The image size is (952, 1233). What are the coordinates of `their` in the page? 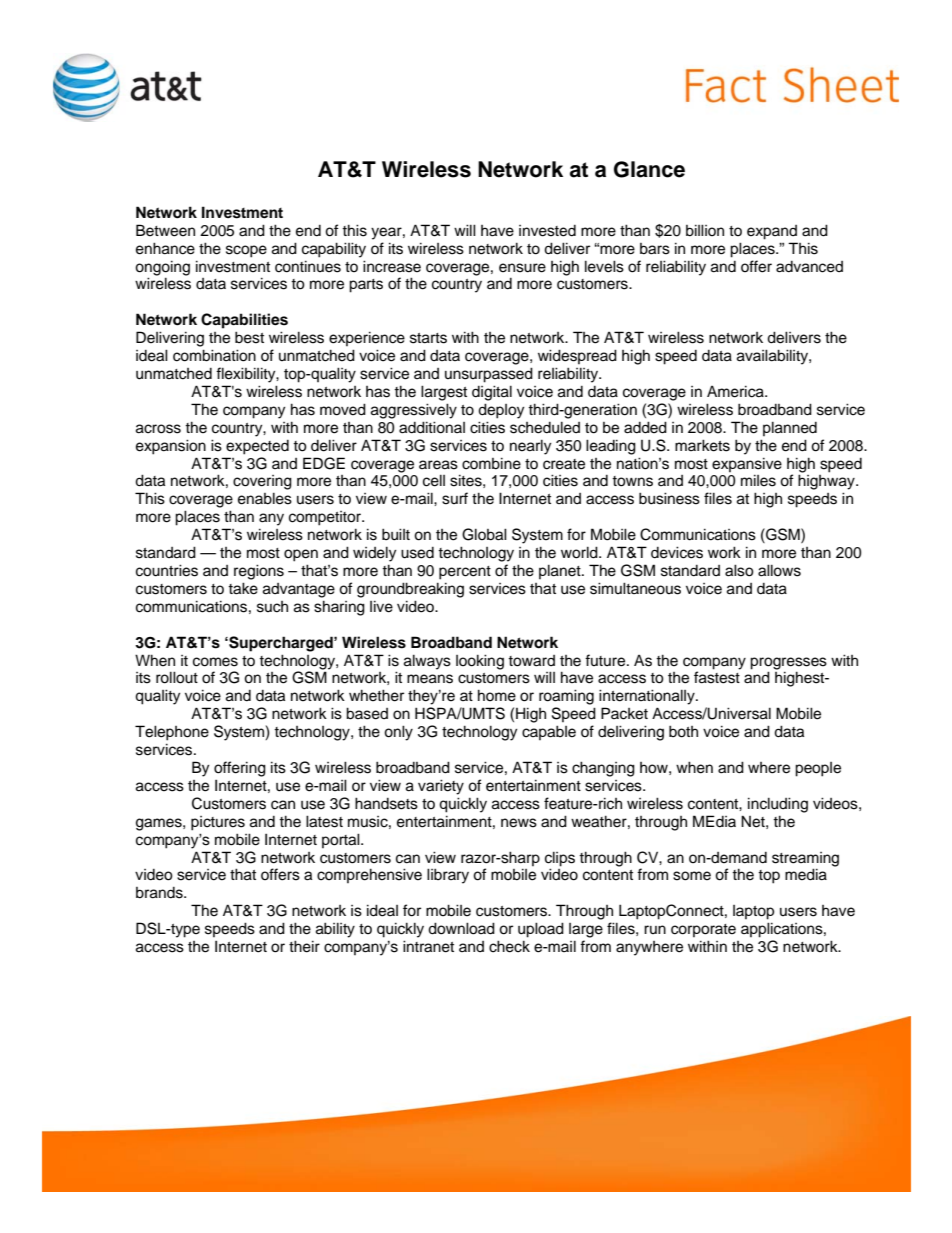 It's located at (304, 946).
